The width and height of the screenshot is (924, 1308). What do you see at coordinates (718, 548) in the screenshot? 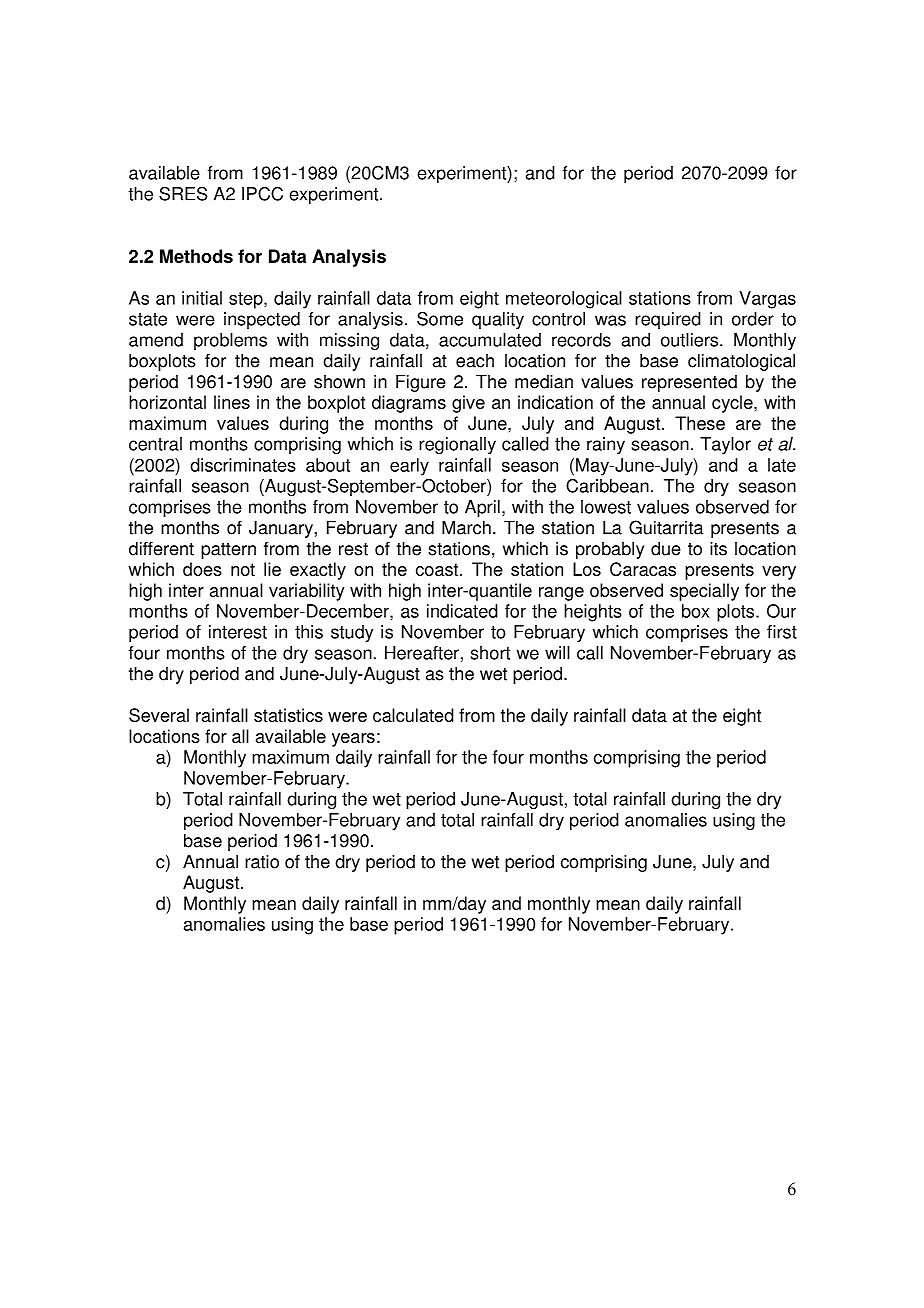
I see `its` at bounding box center [718, 548].
